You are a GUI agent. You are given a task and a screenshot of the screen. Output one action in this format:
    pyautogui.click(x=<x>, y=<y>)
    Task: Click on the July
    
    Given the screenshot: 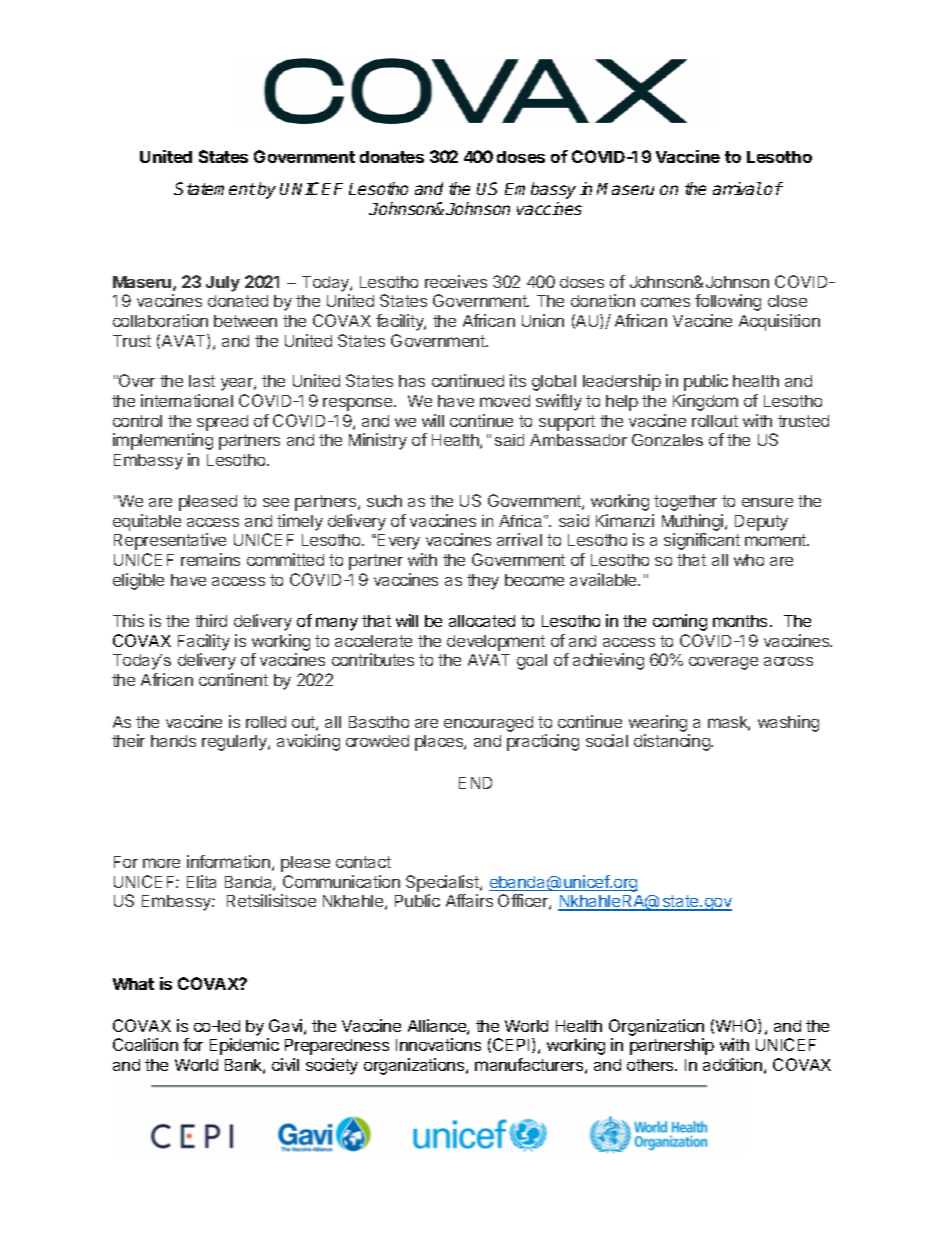 What is the action you would take?
    pyautogui.click(x=223, y=284)
